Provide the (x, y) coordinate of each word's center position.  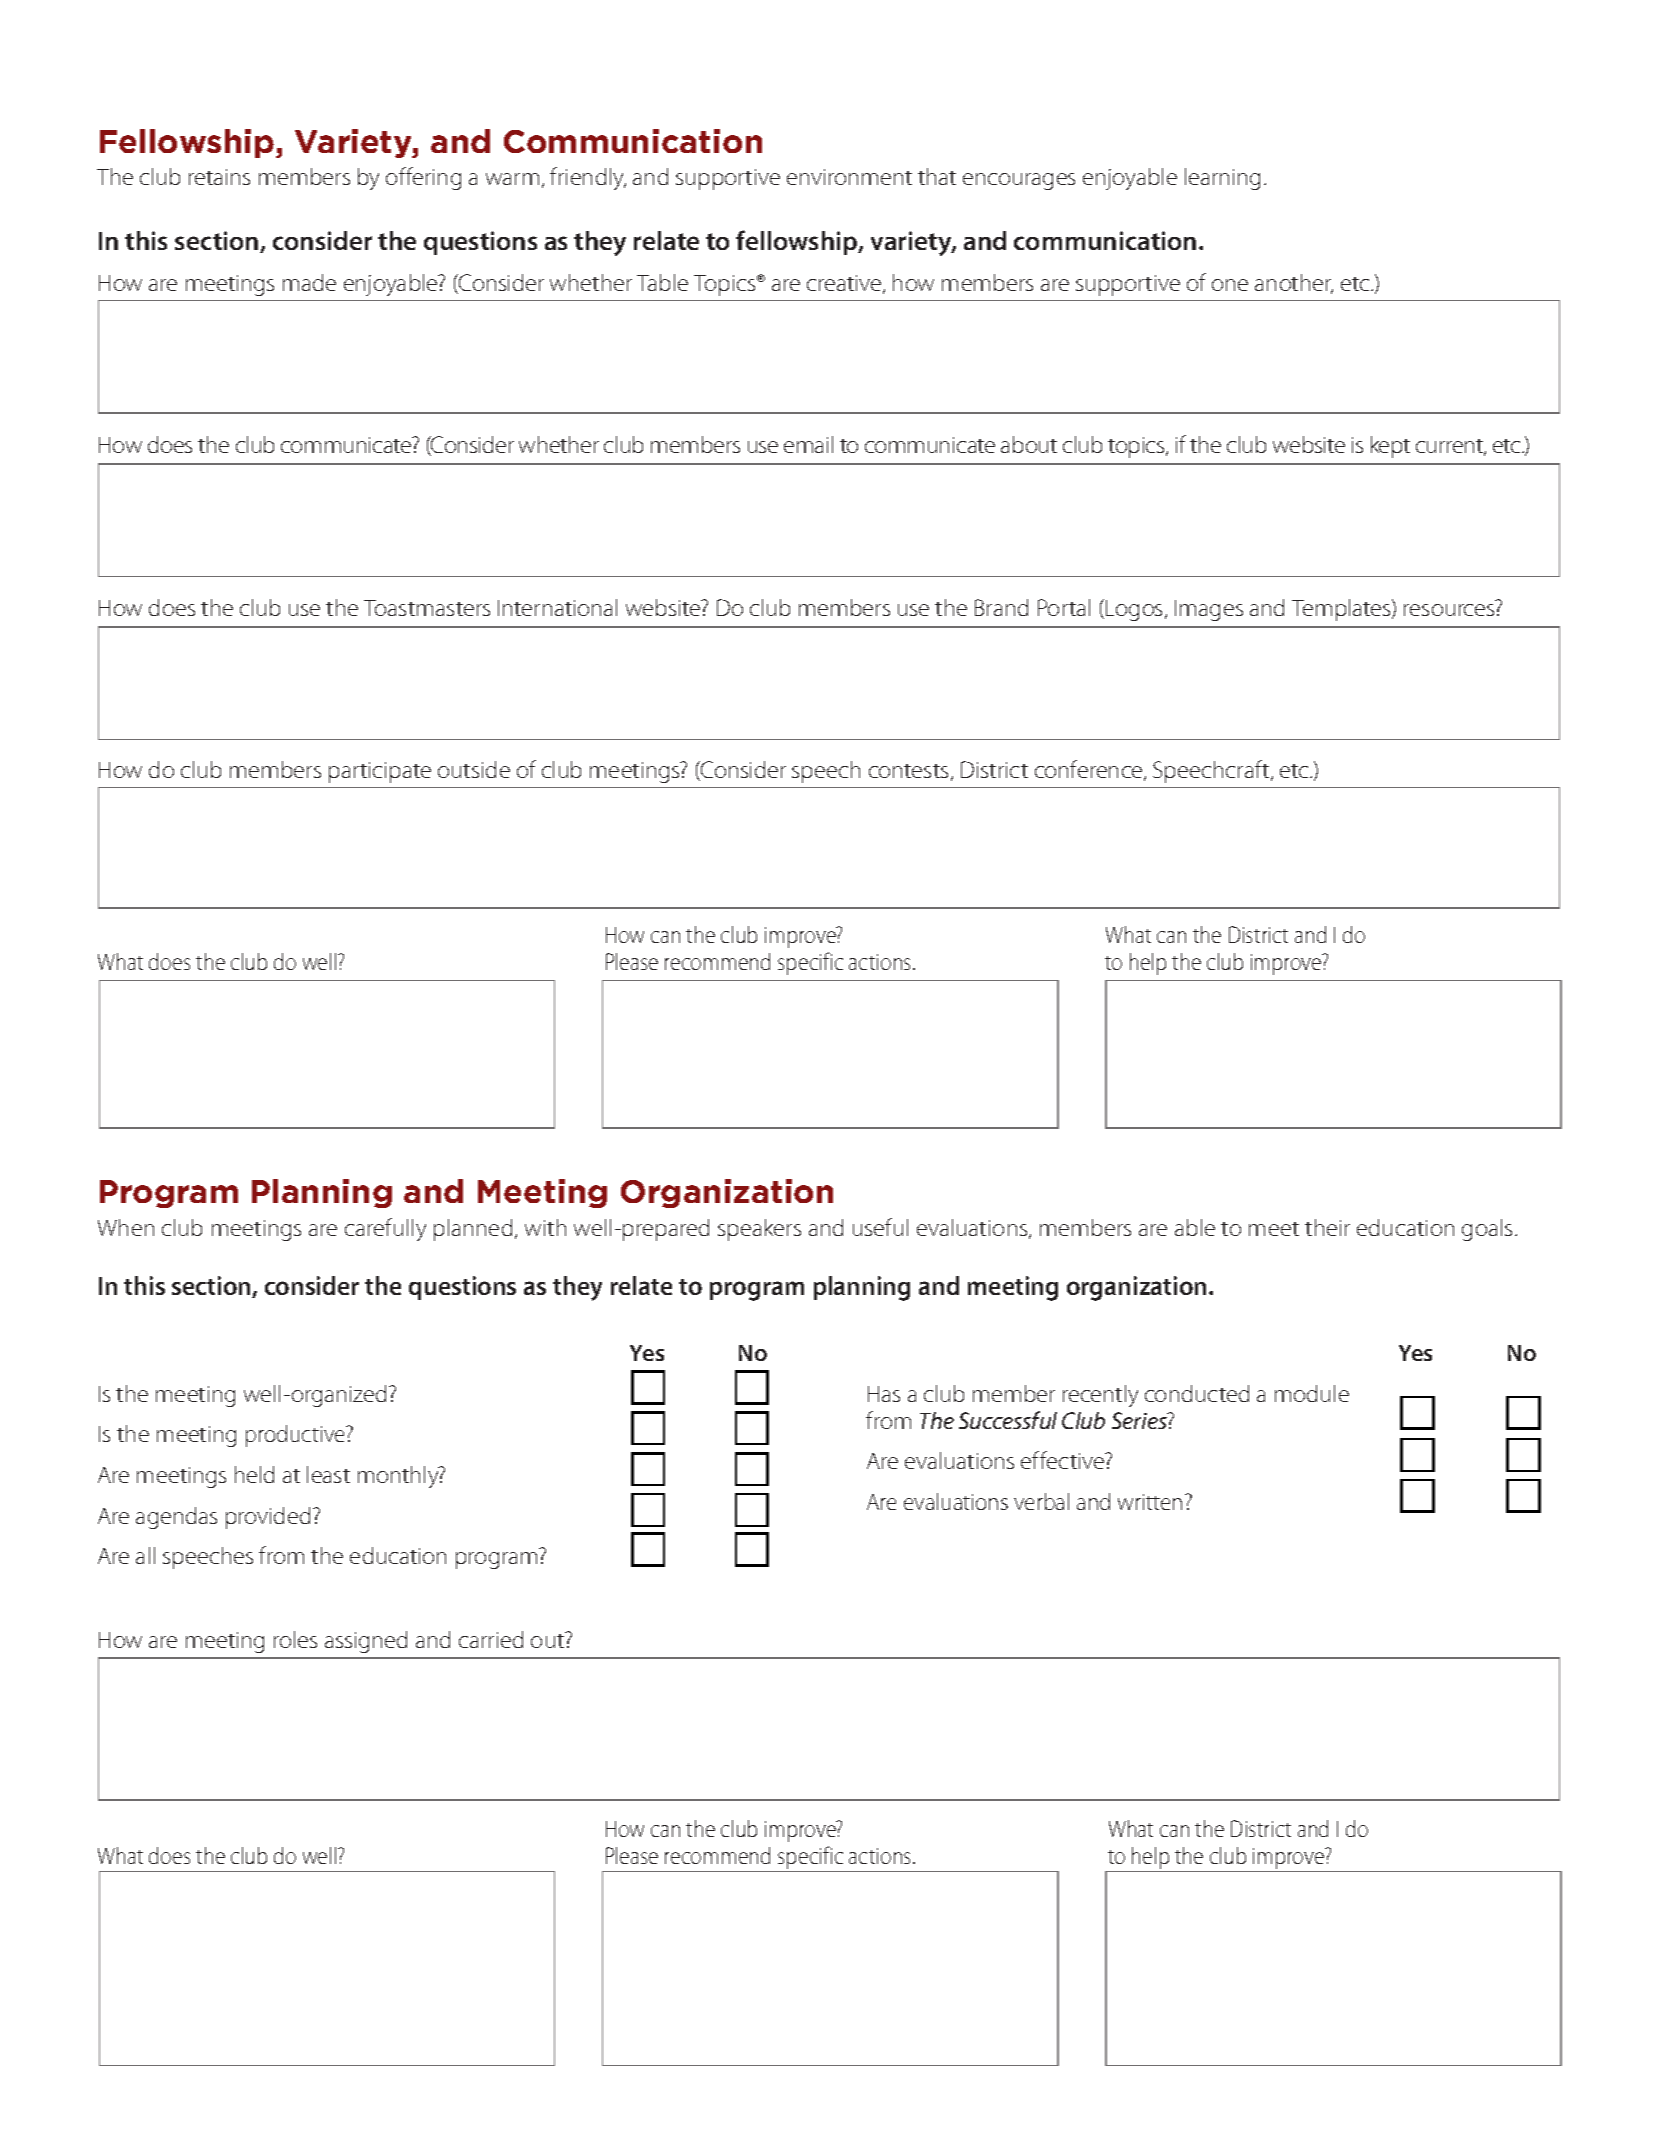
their (1327, 1227)
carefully (385, 1229)
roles (295, 1639)
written (1150, 1502)
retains (219, 177)
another (1294, 284)
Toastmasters (427, 608)
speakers (759, 1230)
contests (908, 771)
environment (849, 177)
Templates (1342, 610)
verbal (1041, 1501)
